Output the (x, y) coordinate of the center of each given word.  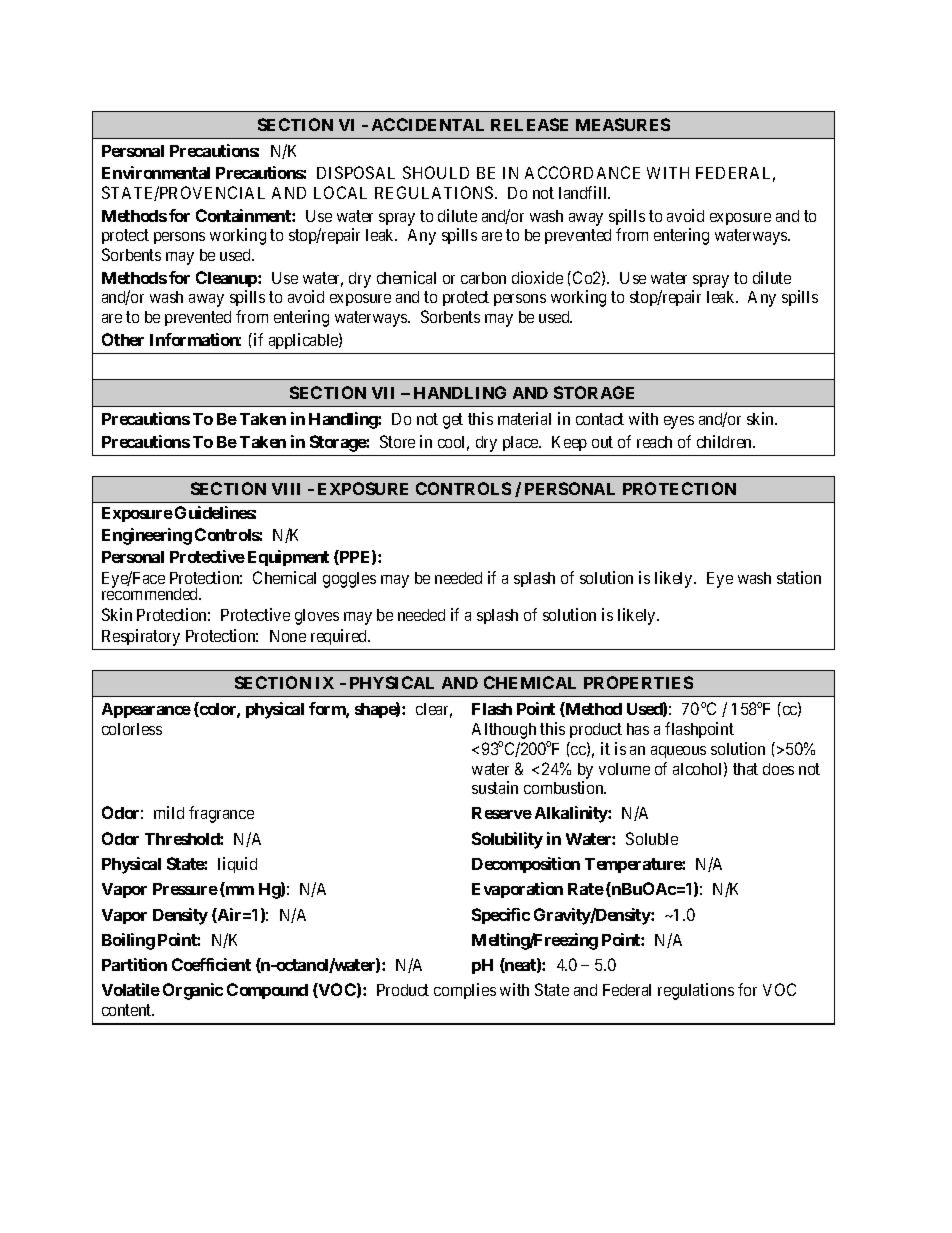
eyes (679, 422)
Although (504, 732)
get (453, 421)
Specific (501, 916)
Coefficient (211, 964)
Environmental (156, 172)
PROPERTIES (638, 682)
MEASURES (623, 124)
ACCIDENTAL (428, 124)
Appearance (146, 710)
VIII (286, 489)
